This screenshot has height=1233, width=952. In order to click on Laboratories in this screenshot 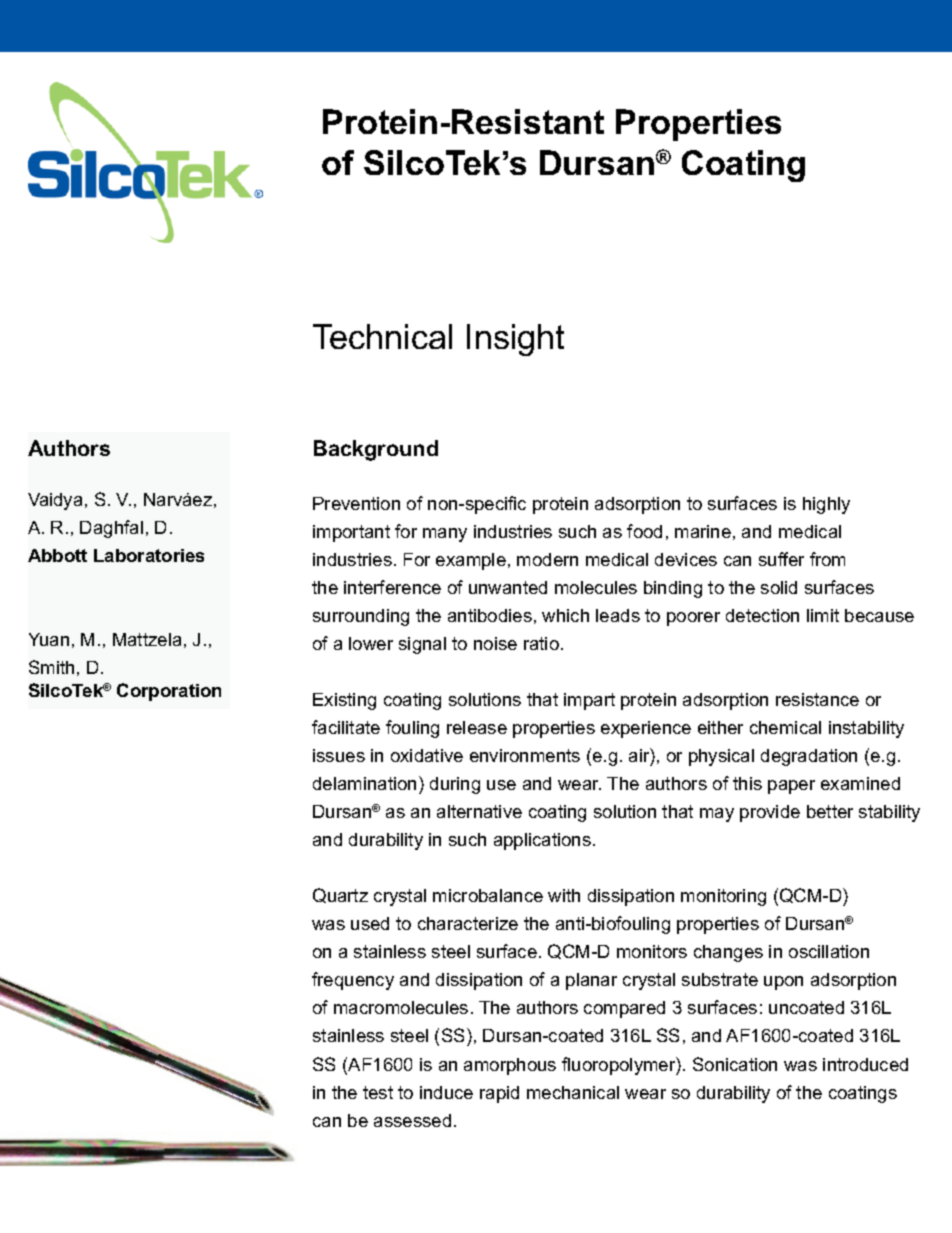, I will do `click(149, 555)`.
